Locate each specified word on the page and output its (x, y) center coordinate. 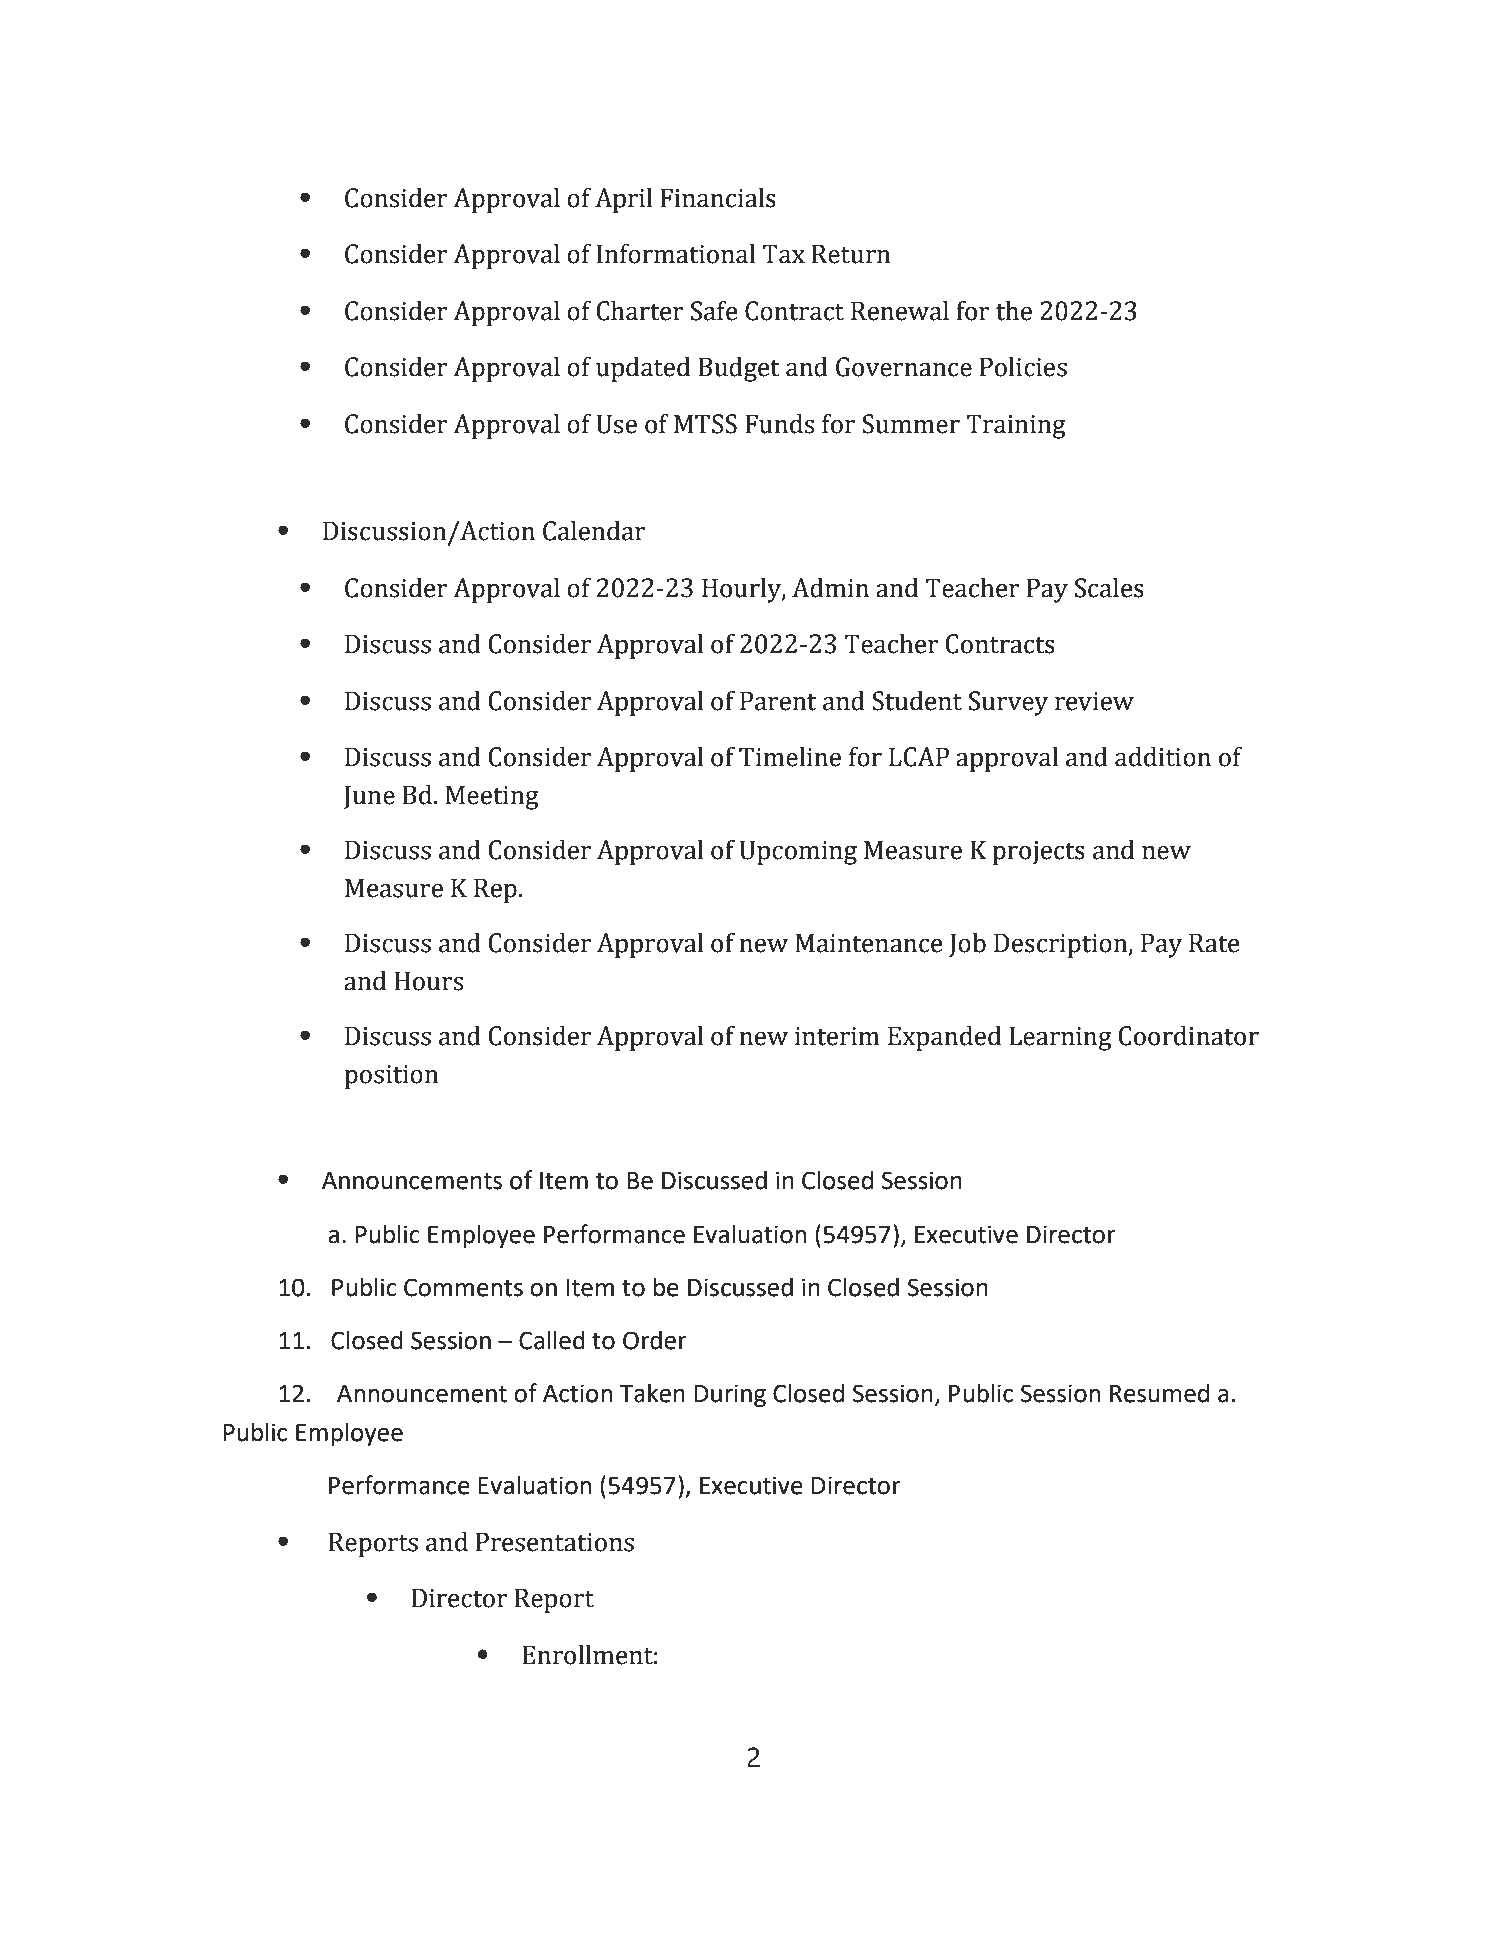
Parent (778, 701)
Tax (783, 254)
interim (837, 1036)
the (1014, 311)
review (1094, 701)
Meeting (492, 797)
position (391, 1077)
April (623, 200)
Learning (1060, 1038)
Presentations (555, 1542)
